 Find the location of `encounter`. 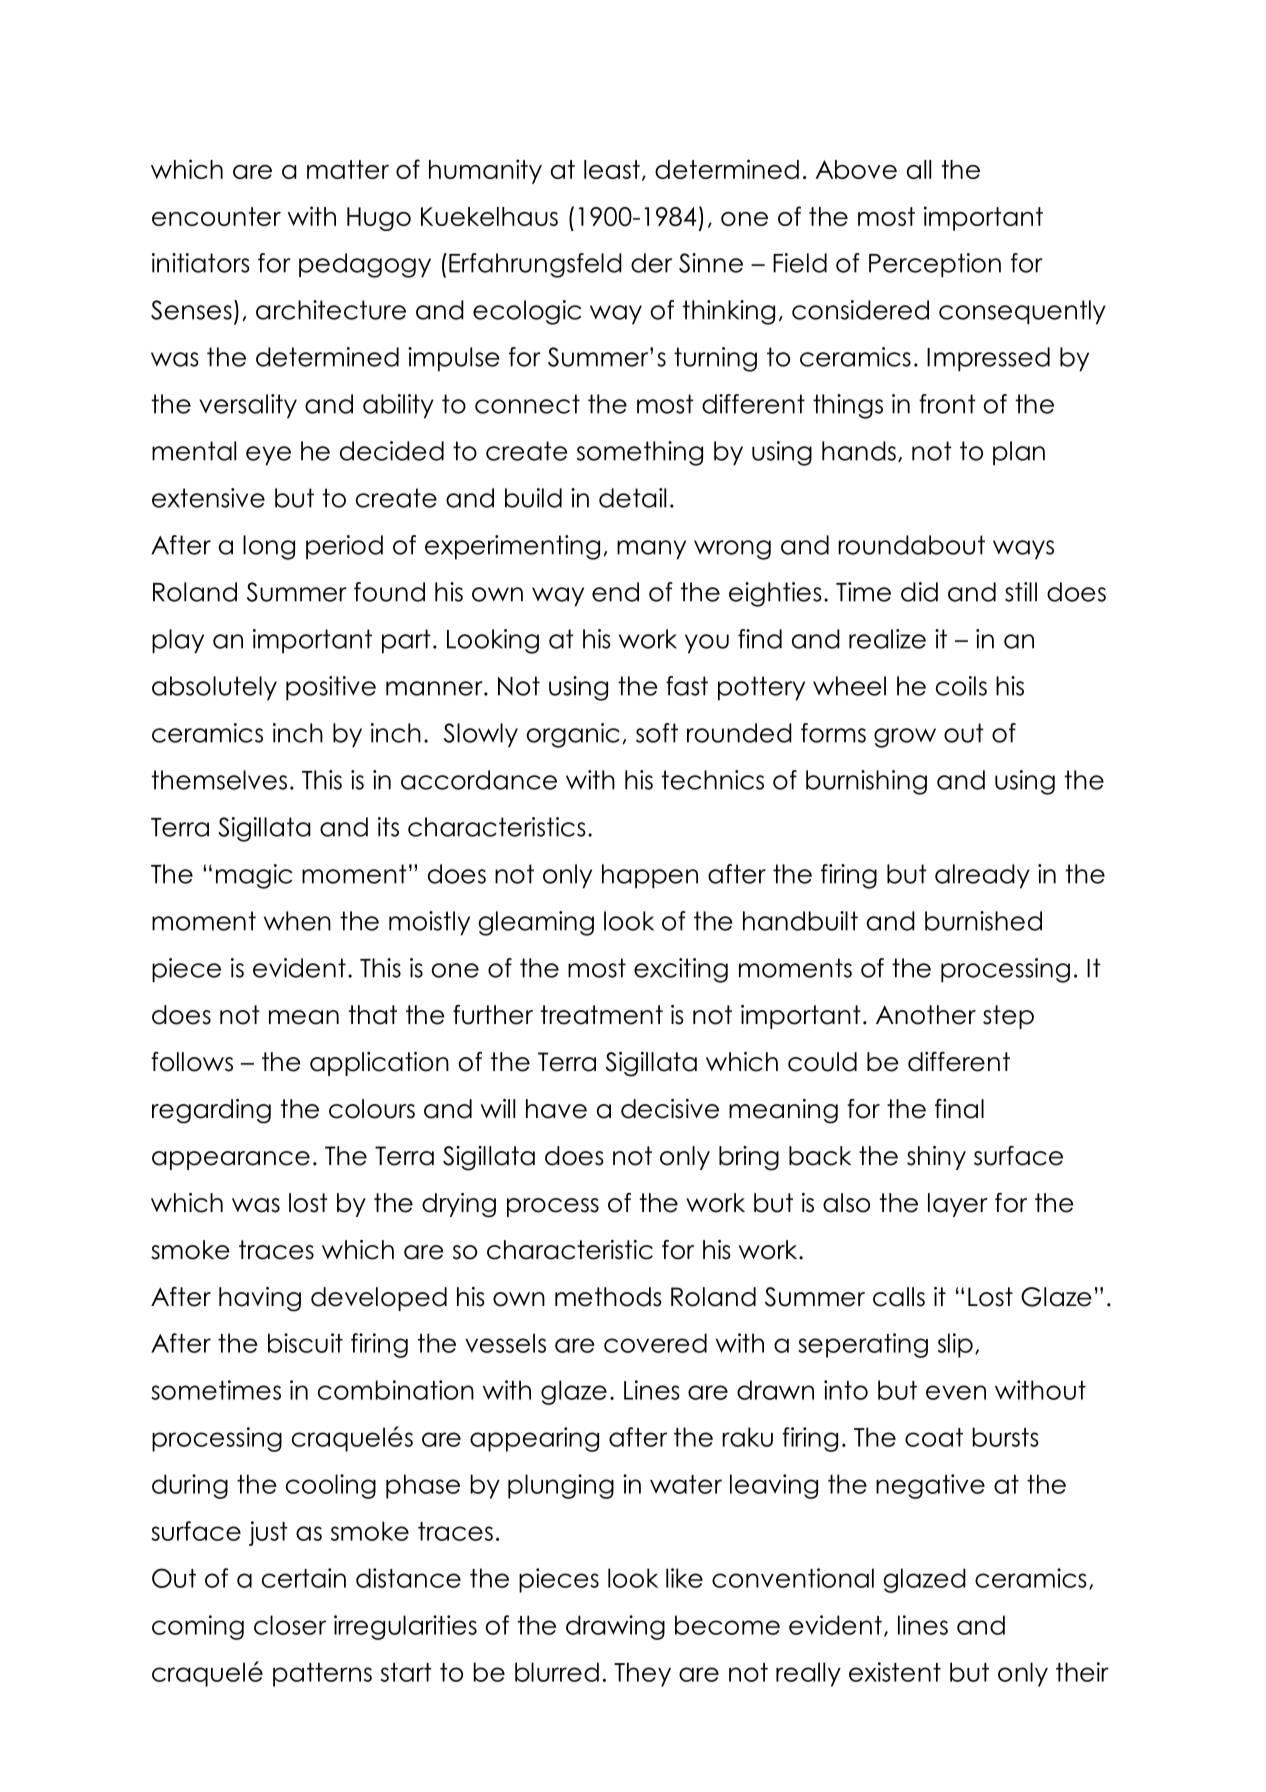

encounter is located at coordinates (216, 216).
